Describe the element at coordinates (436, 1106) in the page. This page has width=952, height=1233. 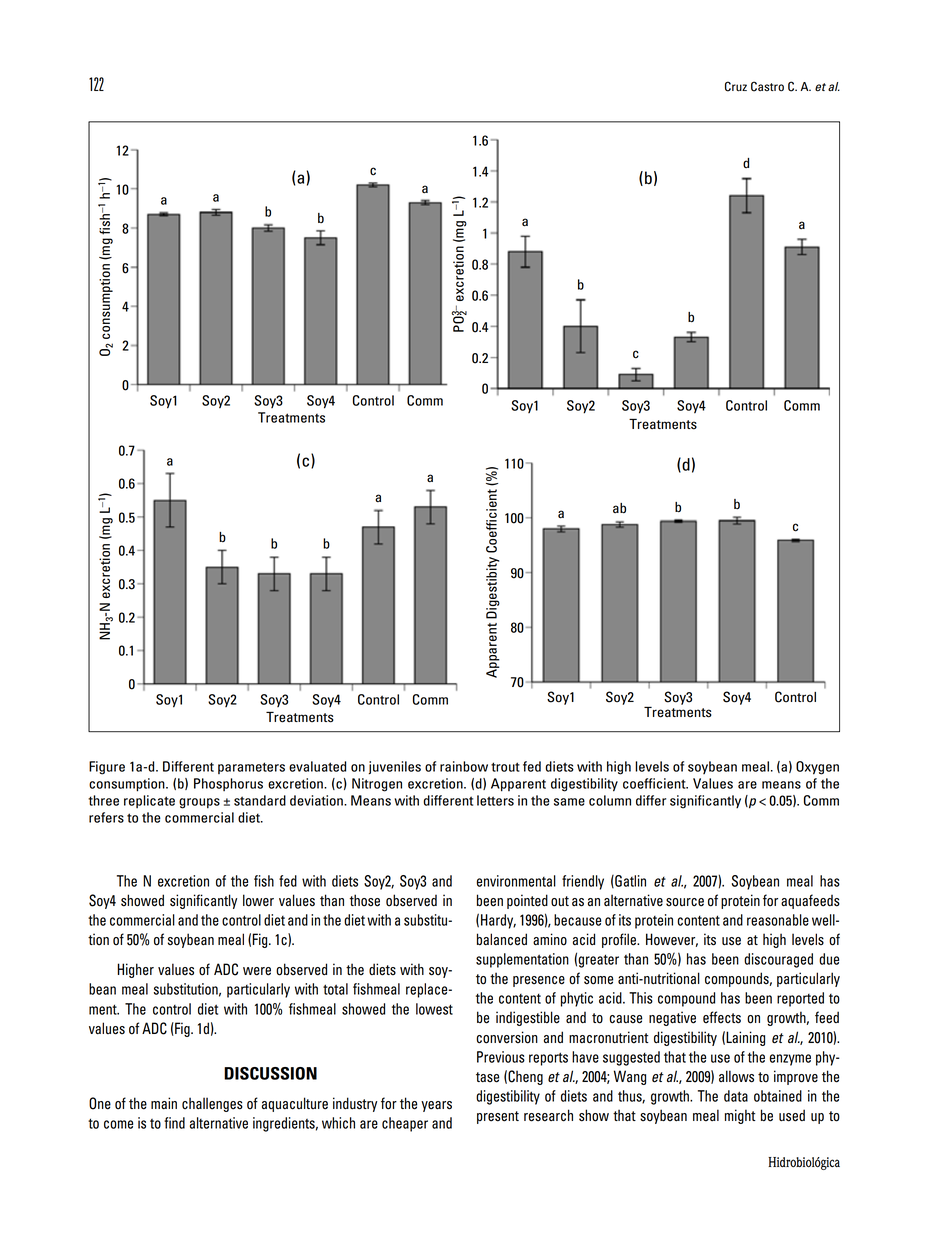
I see `years` at that location.
